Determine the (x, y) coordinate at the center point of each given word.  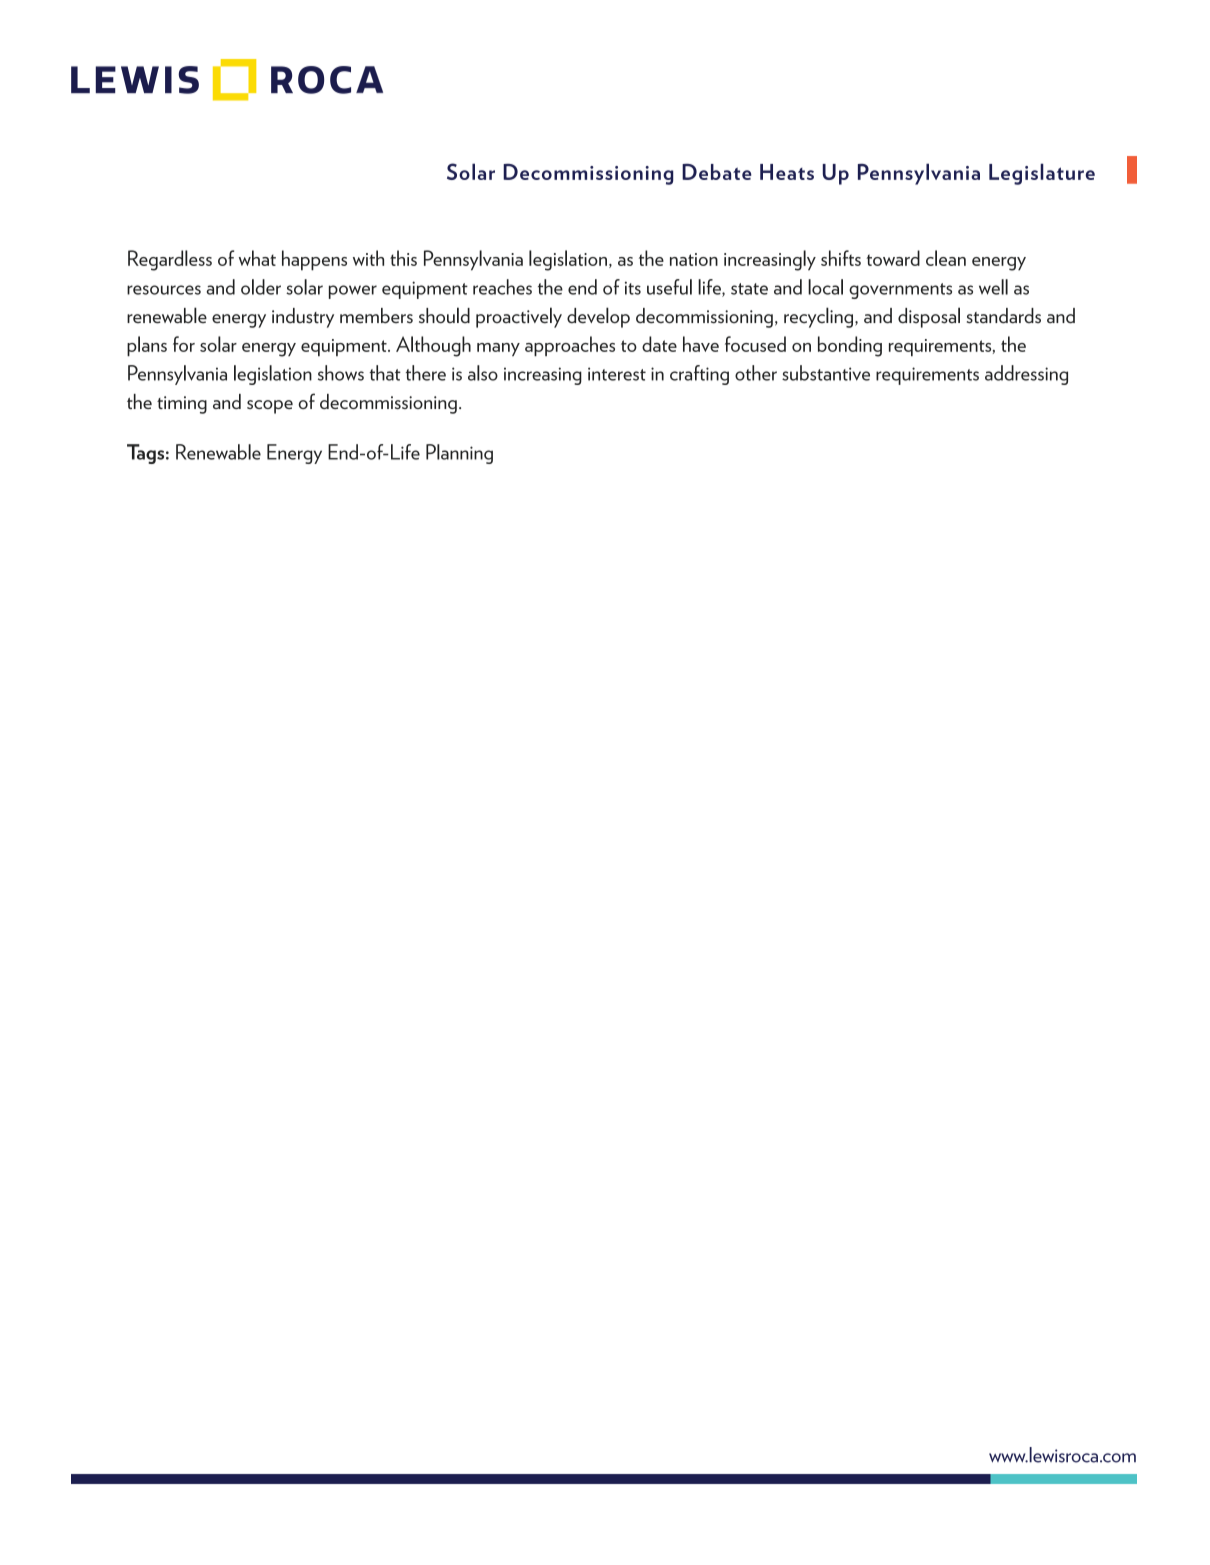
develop (598, 317)
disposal (929, 317)
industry (303, 318)
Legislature (1042, 174)
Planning (459, 454)
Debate (717, 172)
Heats (787, 172)
